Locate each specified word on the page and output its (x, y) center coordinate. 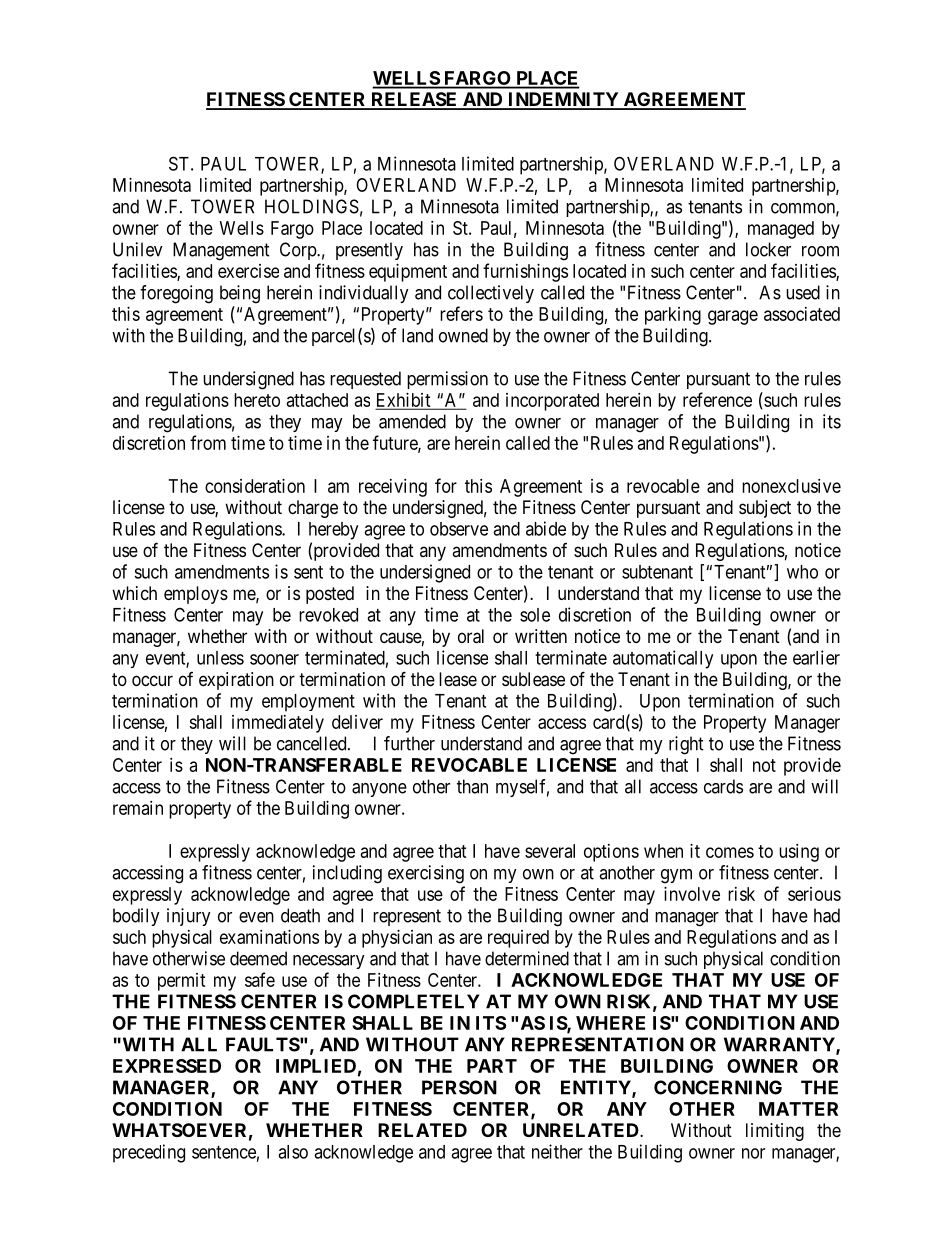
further (409, 743)
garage (733, 317)
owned (463, 335)
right (686, 745)
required (518, 939)
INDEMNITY (563, 100)
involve (692, 894)
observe (459, 529)
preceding (149, 1153)
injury (189, 917)
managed (781, 230)
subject (765, 509)
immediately (278, 724)
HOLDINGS (312, 206)
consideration (255, 486)
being (240, 294)
